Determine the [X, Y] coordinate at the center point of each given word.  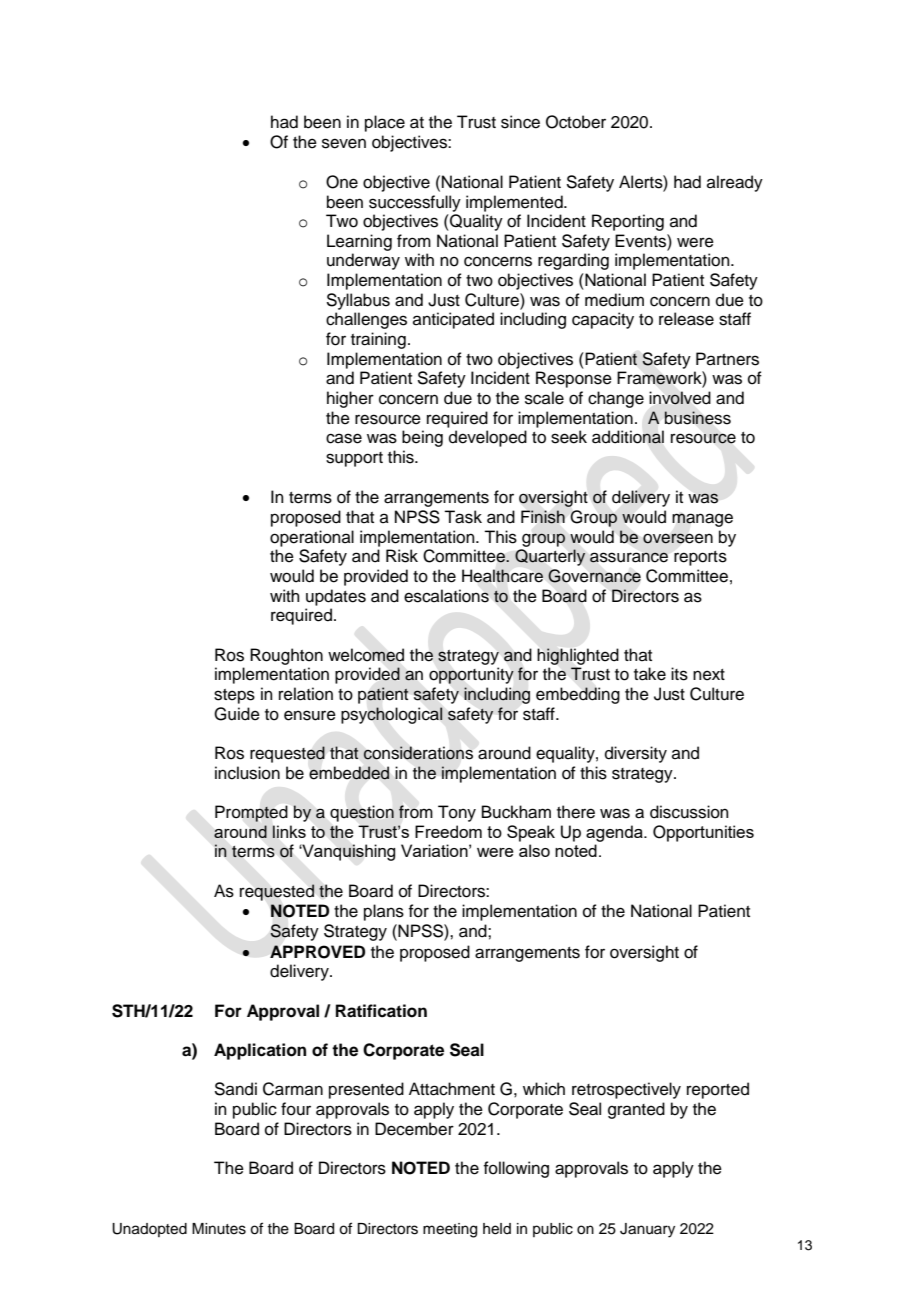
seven [344, 143]
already [735, 183]
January [647, 1230]
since [520, 122]
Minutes [219, 1229]
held [497, 1229]
